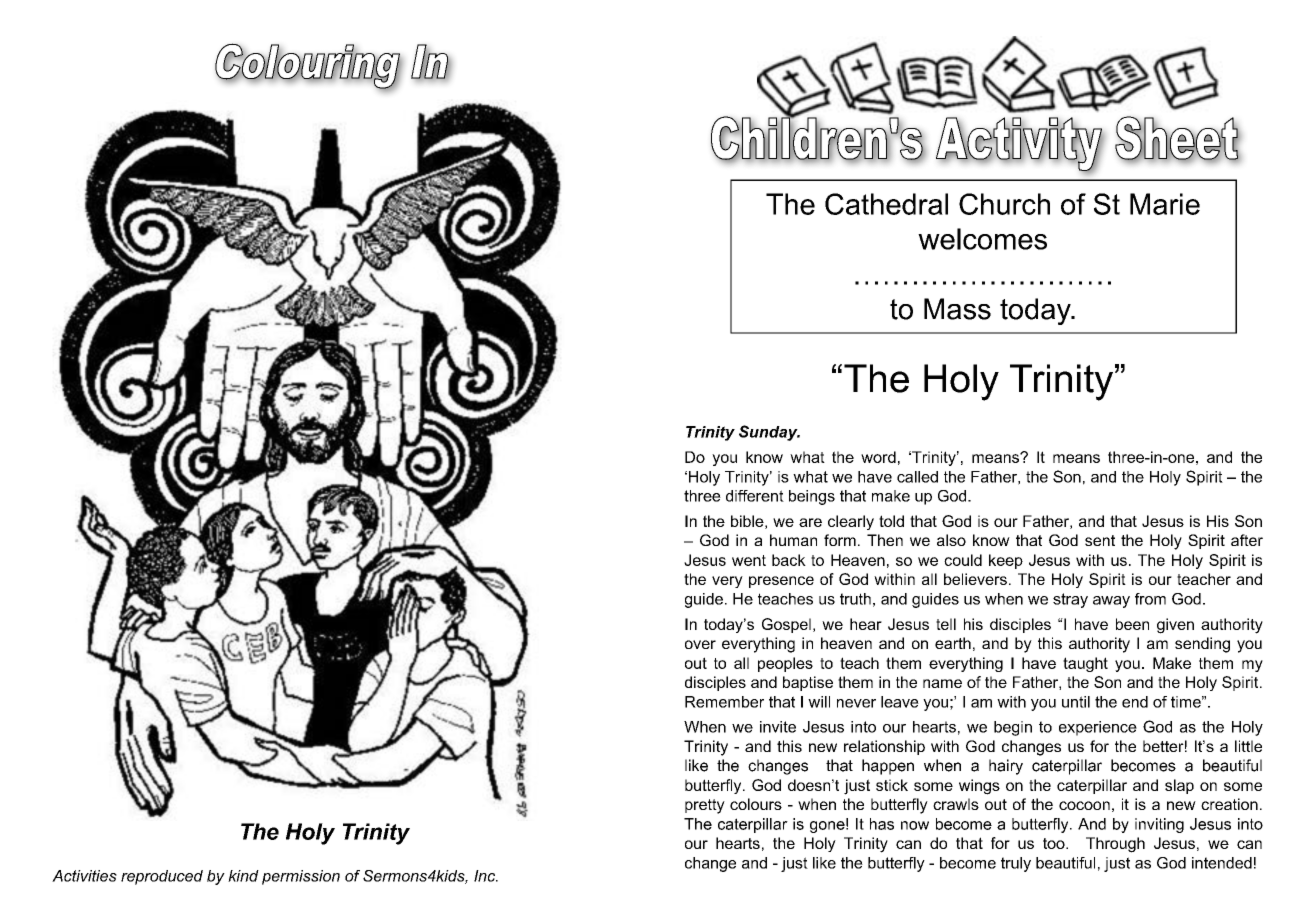 The height and width of the image is (924, 1308). What do you see at coordinates (749, 560) in the image?
I see `went` at bounding box center [749, 560].
